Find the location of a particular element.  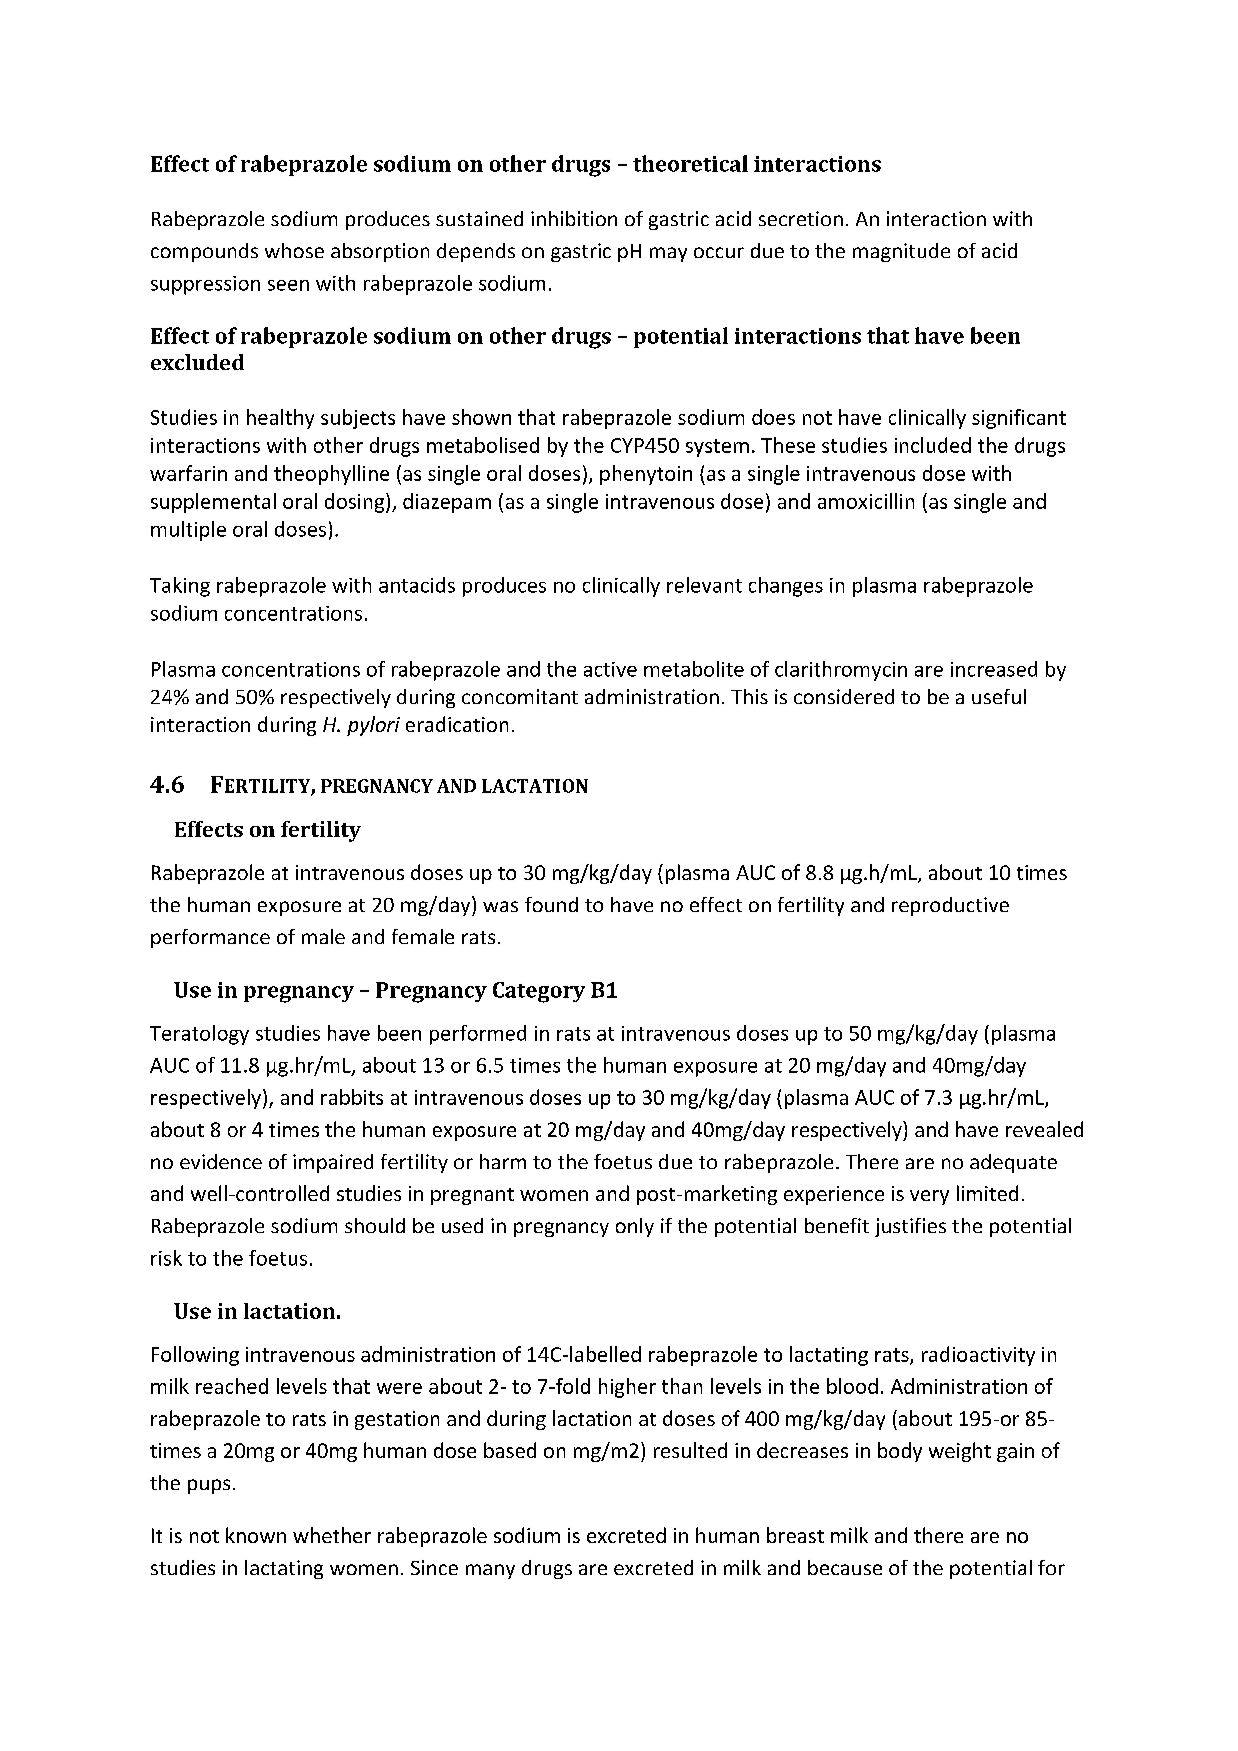

inhibition is located at coordinates (574, 218).
